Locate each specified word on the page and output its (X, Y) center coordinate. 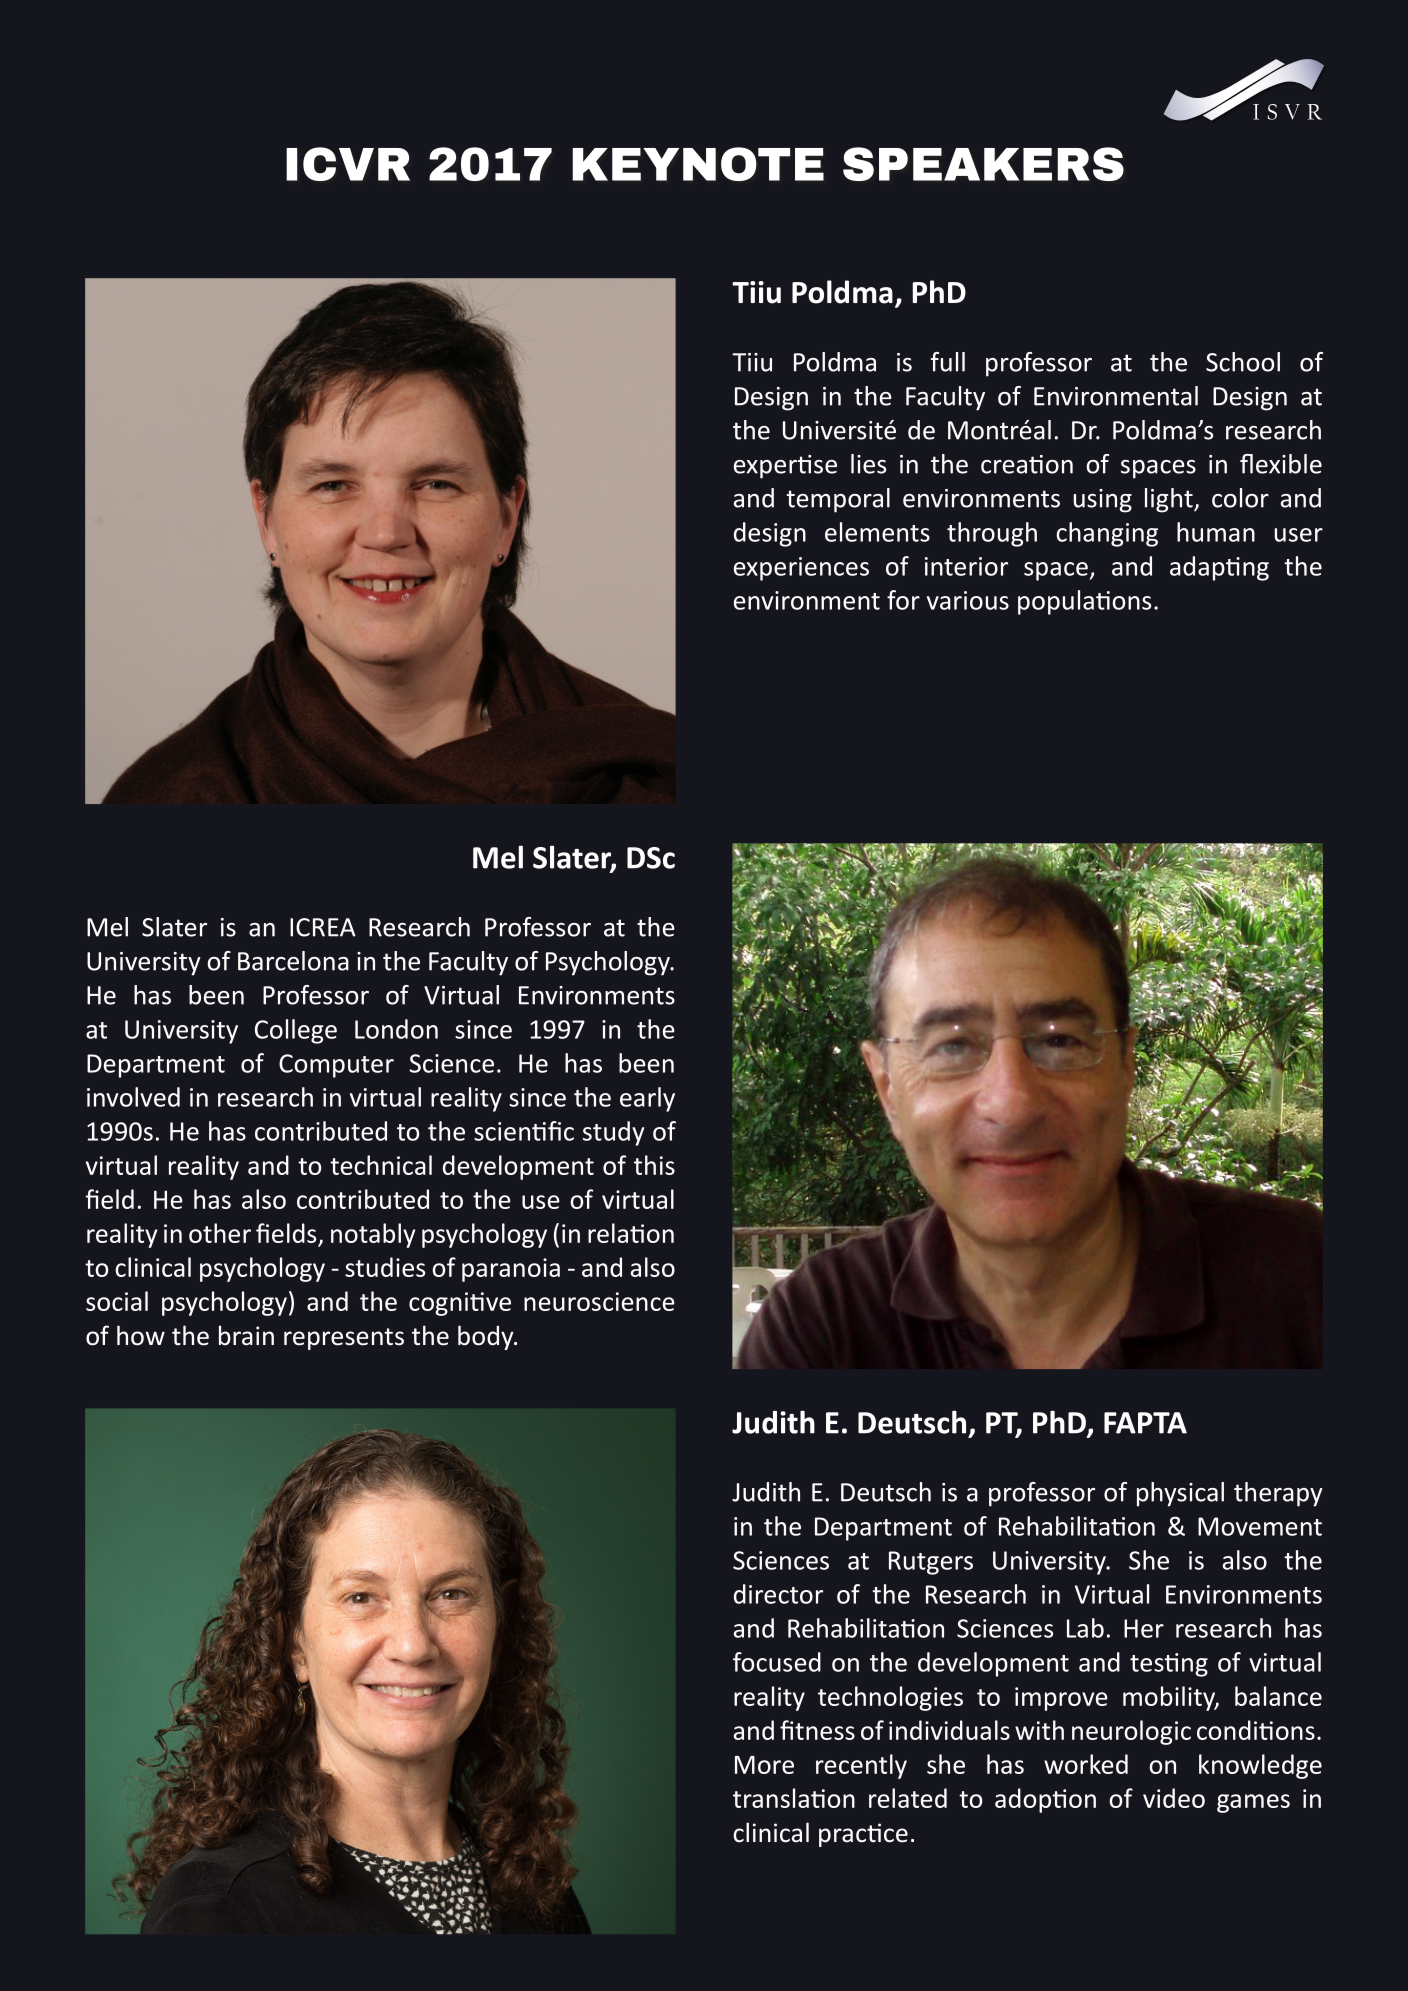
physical (1180, 1494)
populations (1084, 602)
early (647, 1099)
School (1243, 362)
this (654, 1165)
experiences (801, 569)
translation (794, 1798)
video (1174, 1798)
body (487, 1337)
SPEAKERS (983, 164)
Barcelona (293, 961)
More (764, 1765)
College (296, 1031)
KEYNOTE (698, 164)
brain (246, 1335)
